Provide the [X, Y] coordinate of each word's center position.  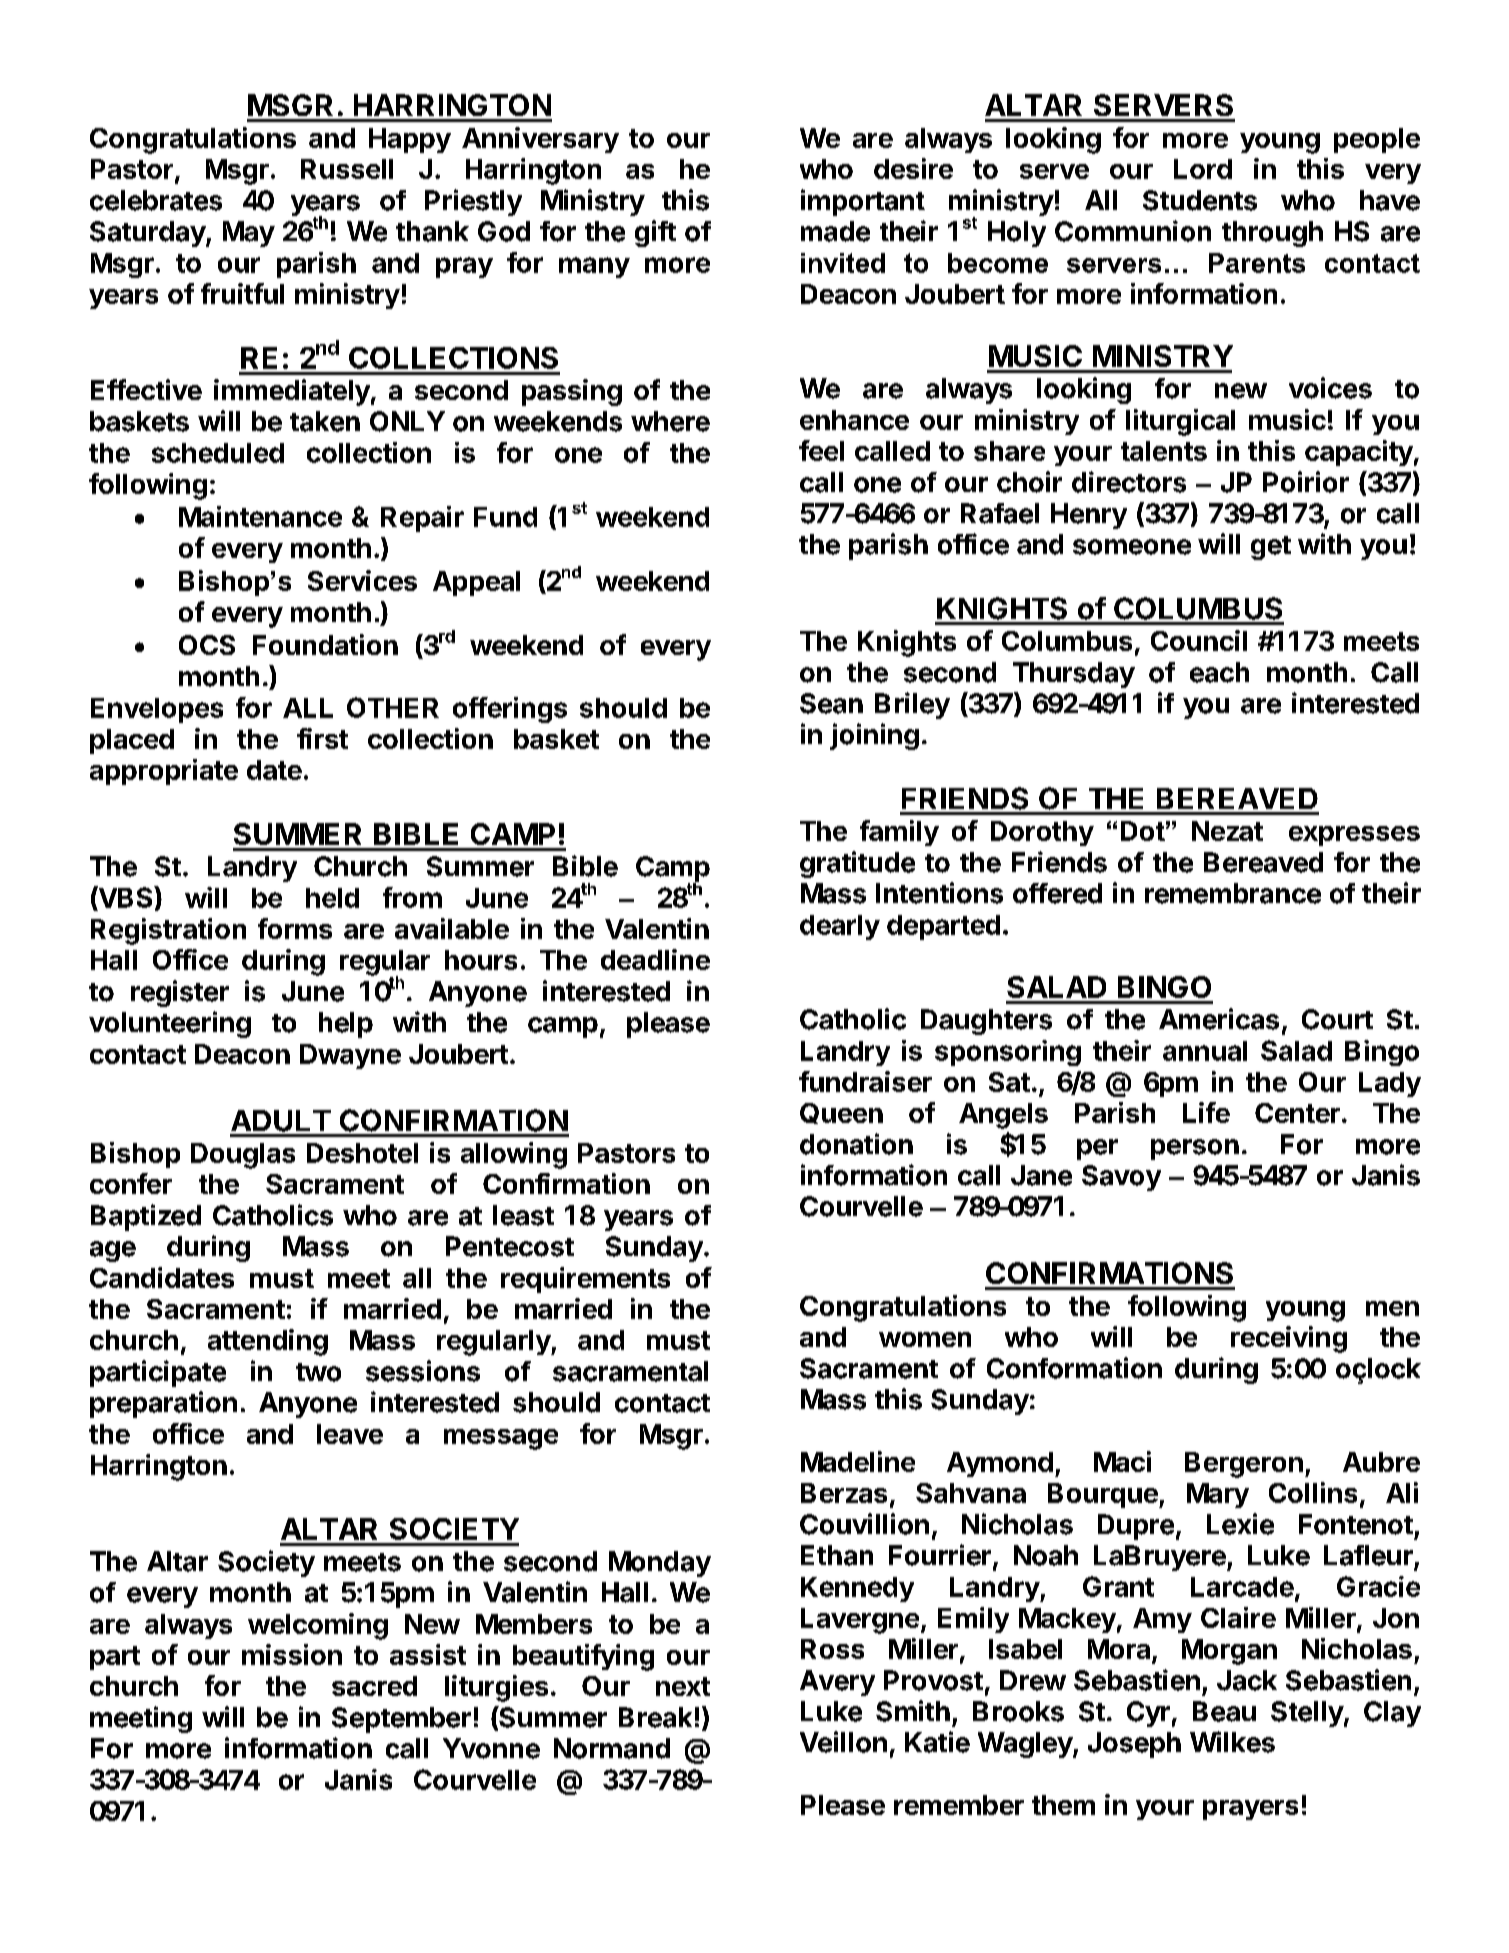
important [863, 202]
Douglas [243, 1156]
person [1195, 1149]
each [1219, 672]
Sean [831, 703]
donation [856, 1144]
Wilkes [1232, 1742]
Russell [347, 169]
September [401, 1720]
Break [655, 1717]
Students [1200, 200]
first [322, 738]
